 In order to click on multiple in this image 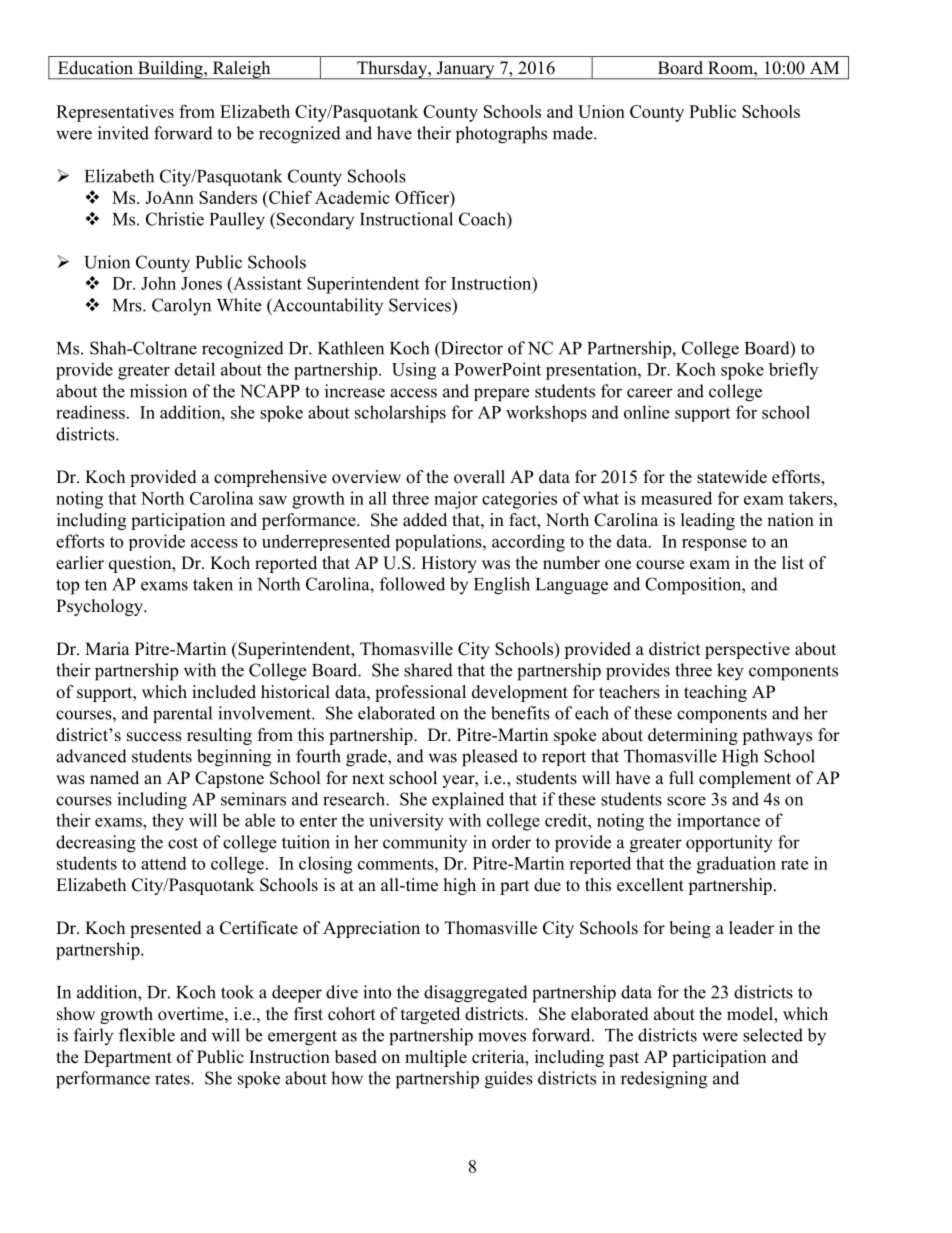, I will do `click(436, 1058)`.
